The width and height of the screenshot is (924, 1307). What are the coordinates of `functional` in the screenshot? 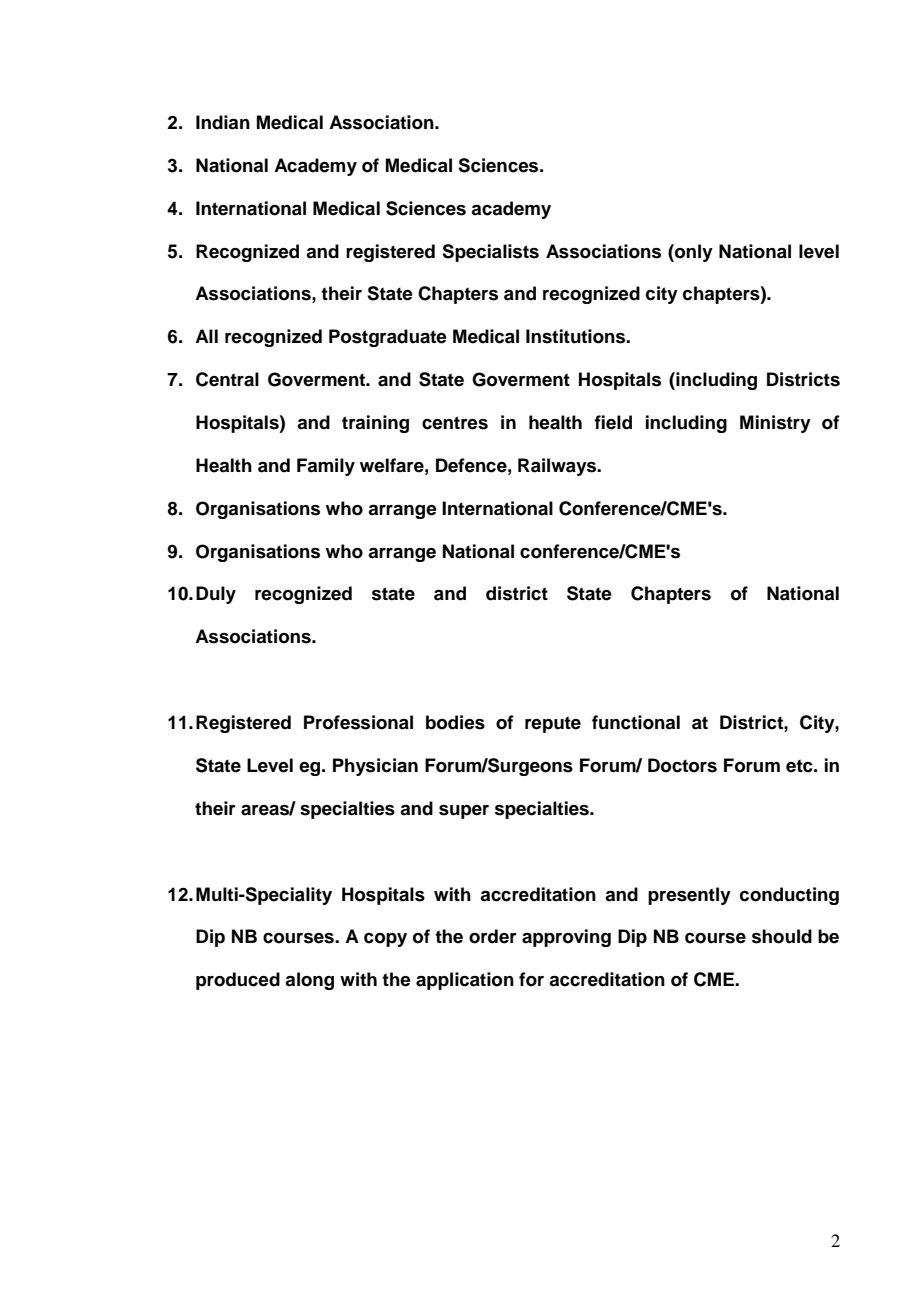 It's located at (636, 722).
